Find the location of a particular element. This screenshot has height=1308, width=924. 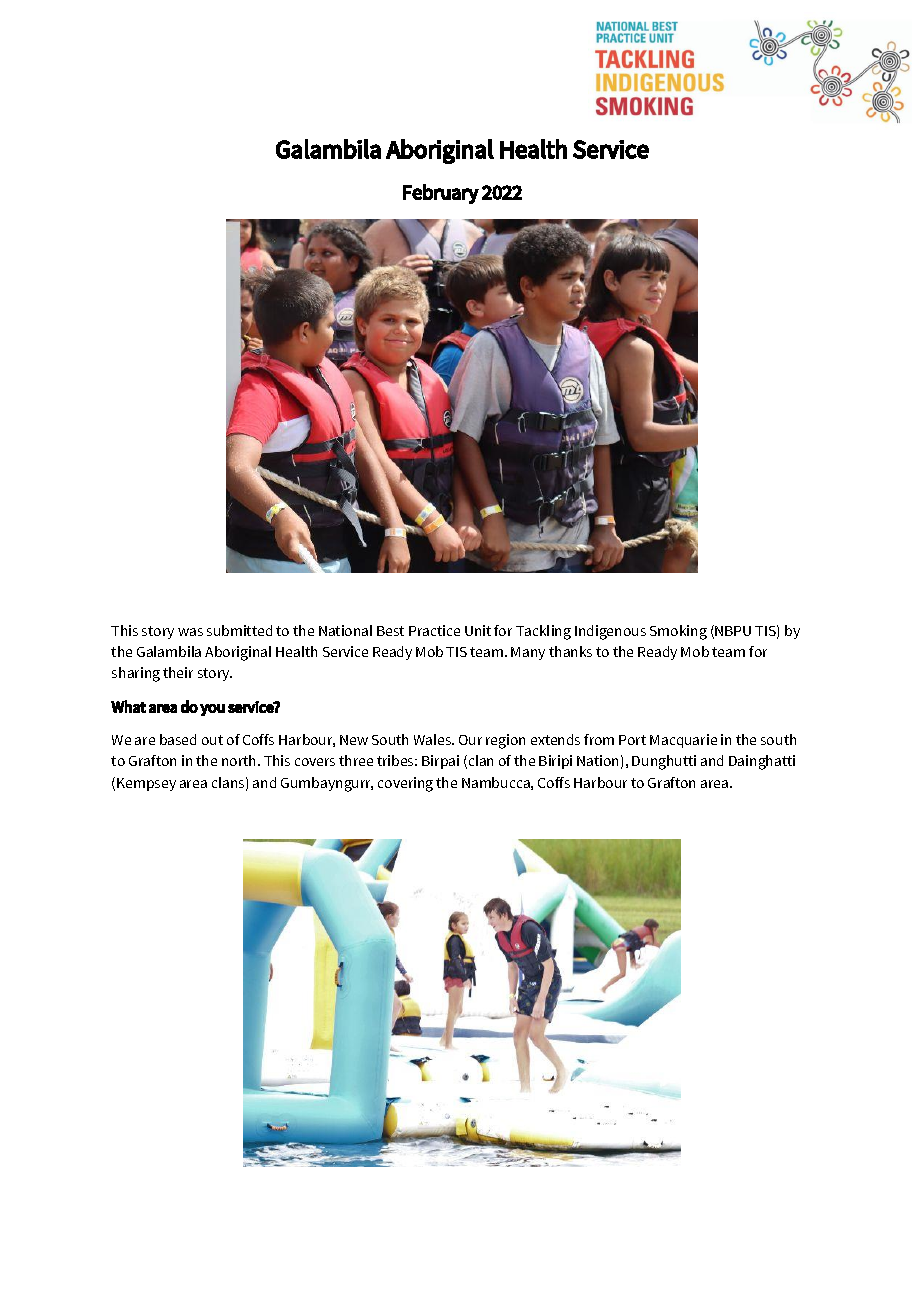

February is located at coordinates (441, 194).
